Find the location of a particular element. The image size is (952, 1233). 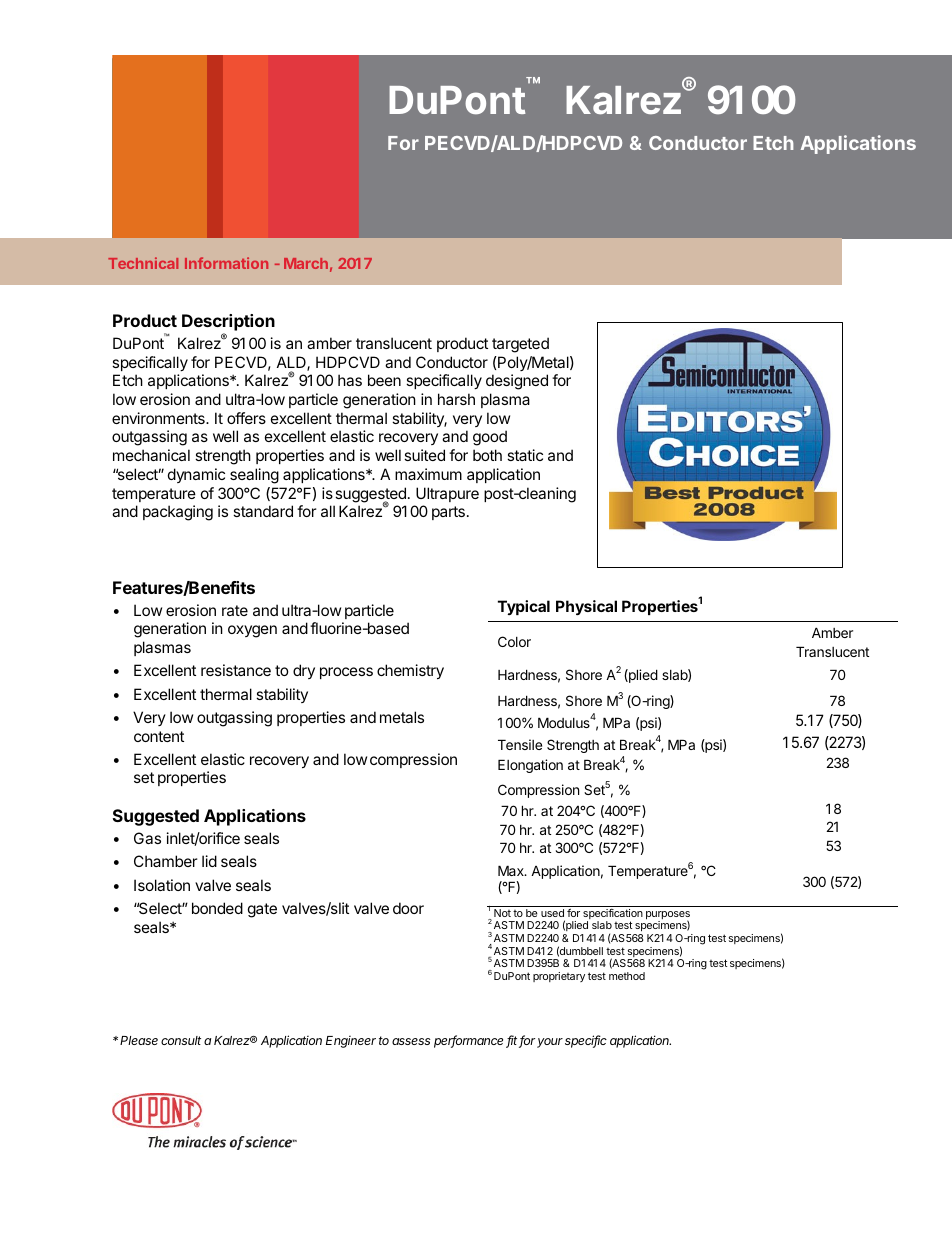

dynamic is located at coordinates (196, 475).
